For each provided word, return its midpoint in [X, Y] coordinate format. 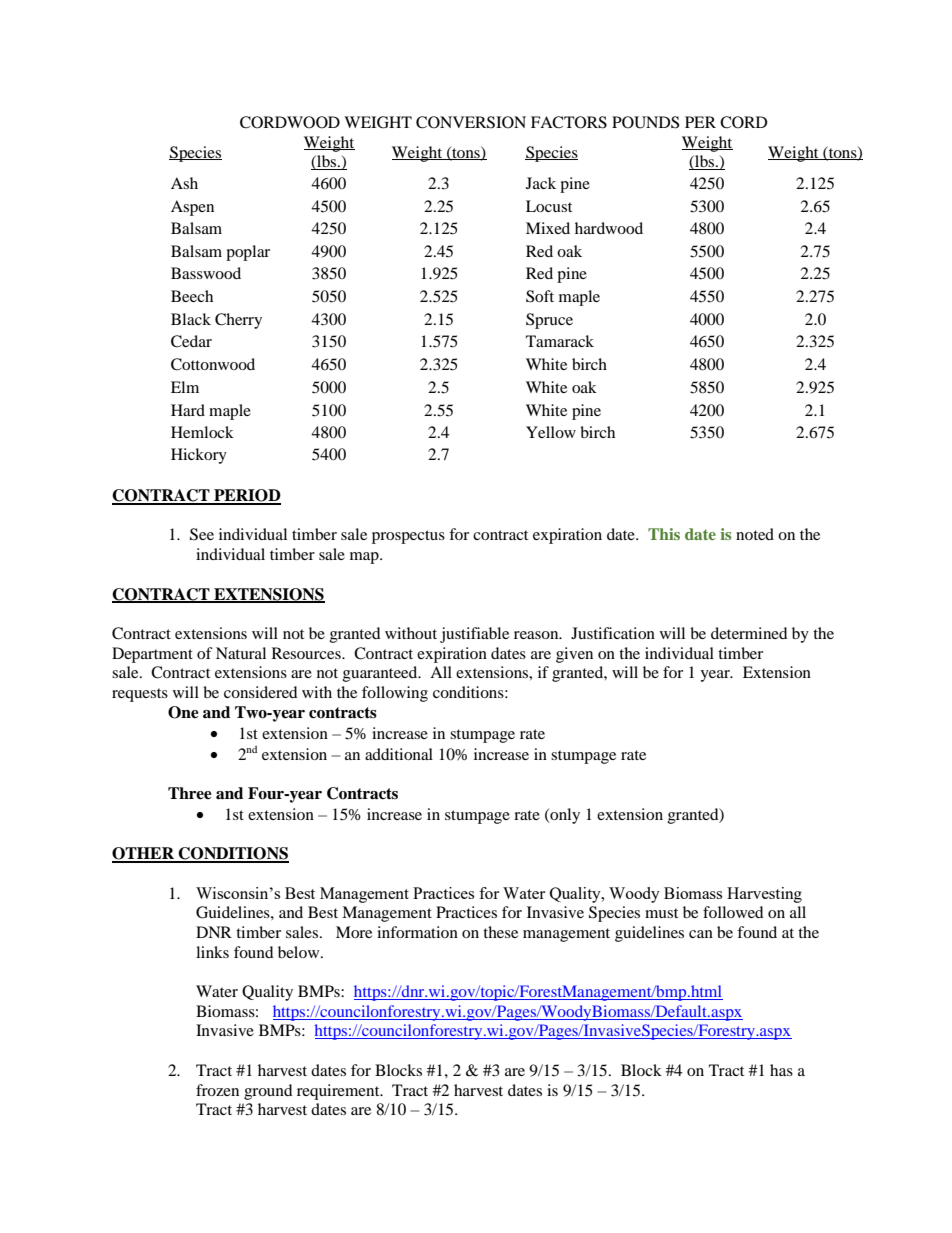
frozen [217, 1090]
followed [733, 912]
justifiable [474, 635]
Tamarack [560, 341]
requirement [339, 1092]
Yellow [551, 432]
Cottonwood [213, 364]
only [564, 816]
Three [190, 793]
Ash [184, 183]
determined [749, 633]
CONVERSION [471, 122]
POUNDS [645, 122]
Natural [241, 653]
